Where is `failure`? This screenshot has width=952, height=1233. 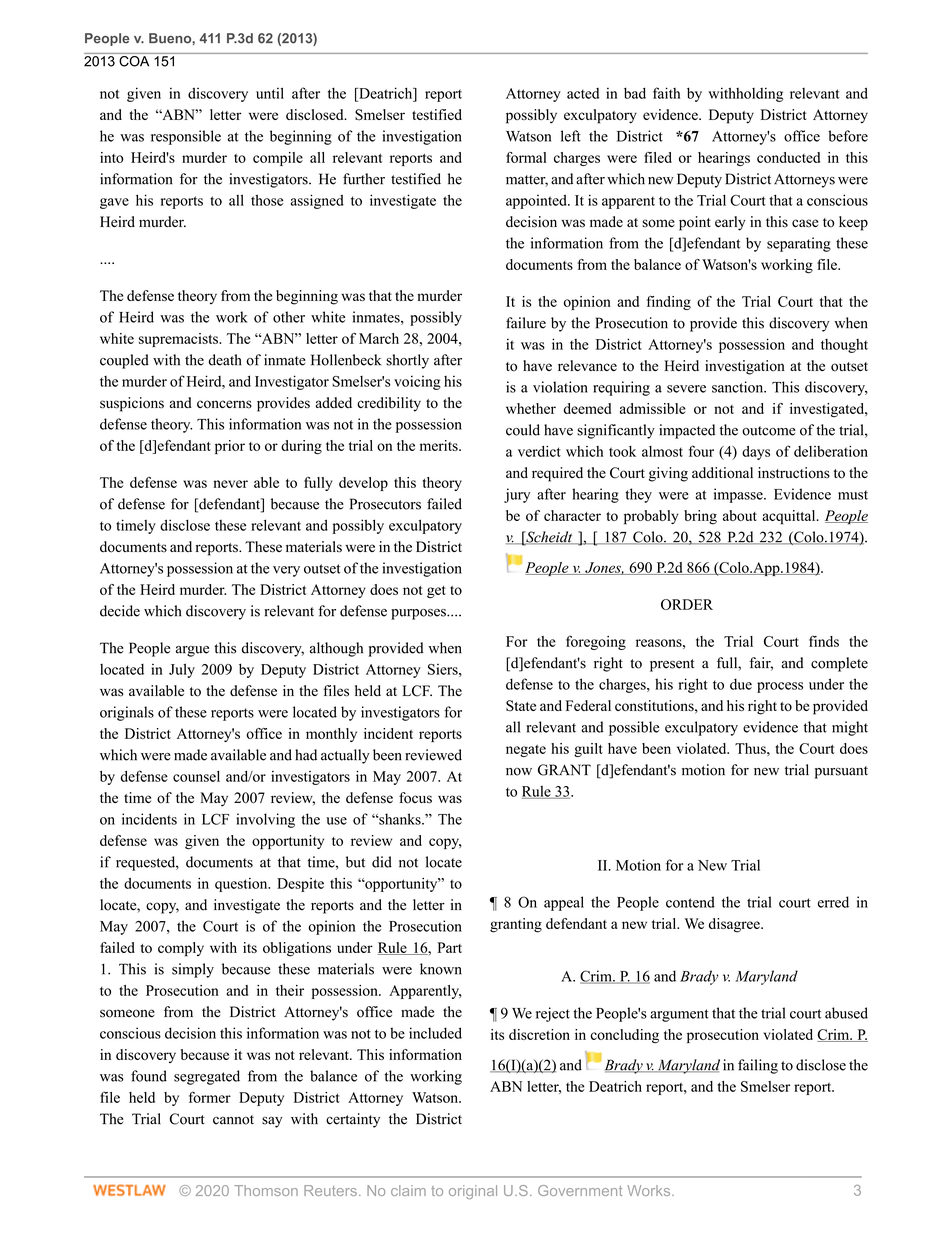 failure is located at coordinates (526, 323).
